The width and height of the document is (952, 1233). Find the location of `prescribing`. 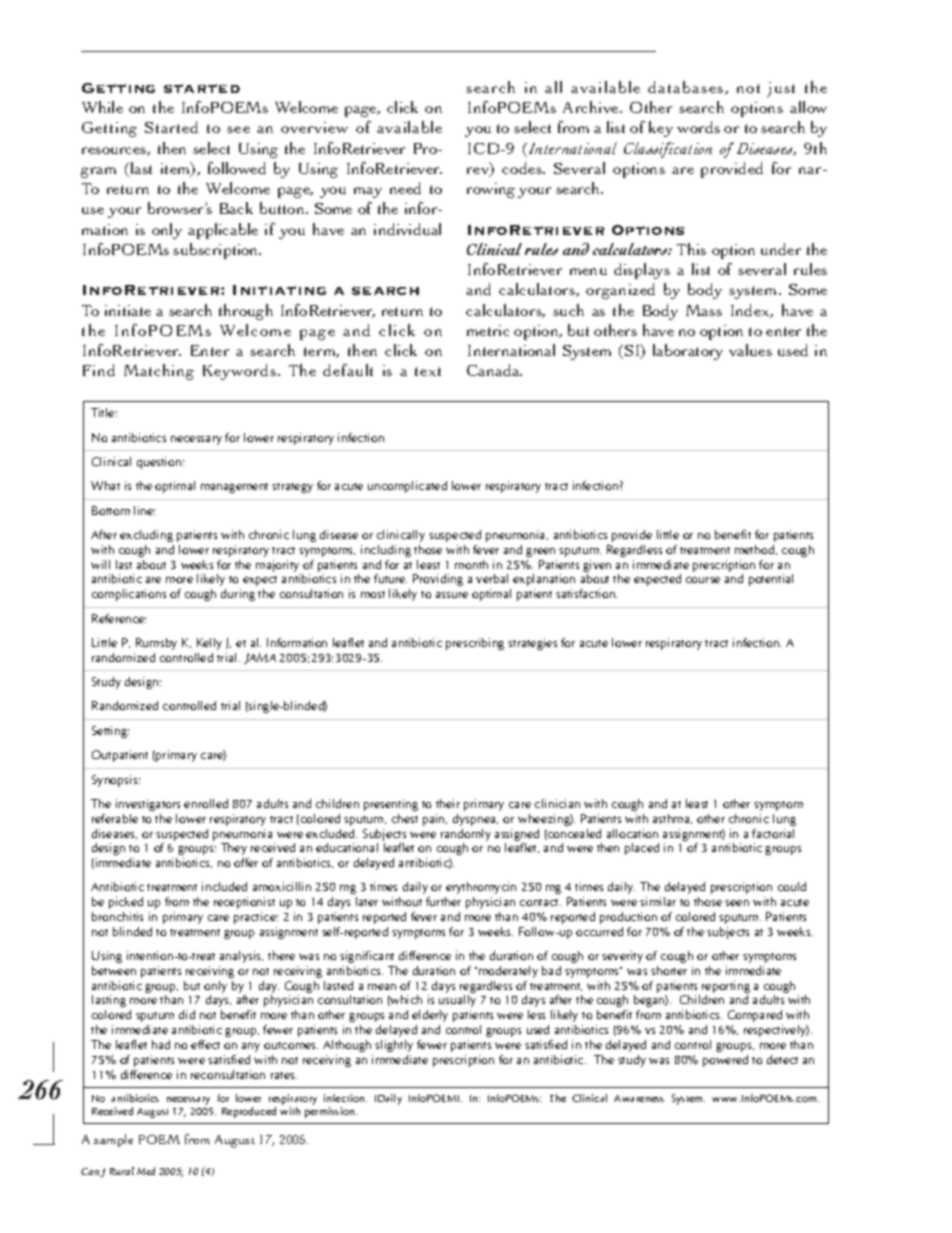

prescribing is located at coordinates (475, 644).
